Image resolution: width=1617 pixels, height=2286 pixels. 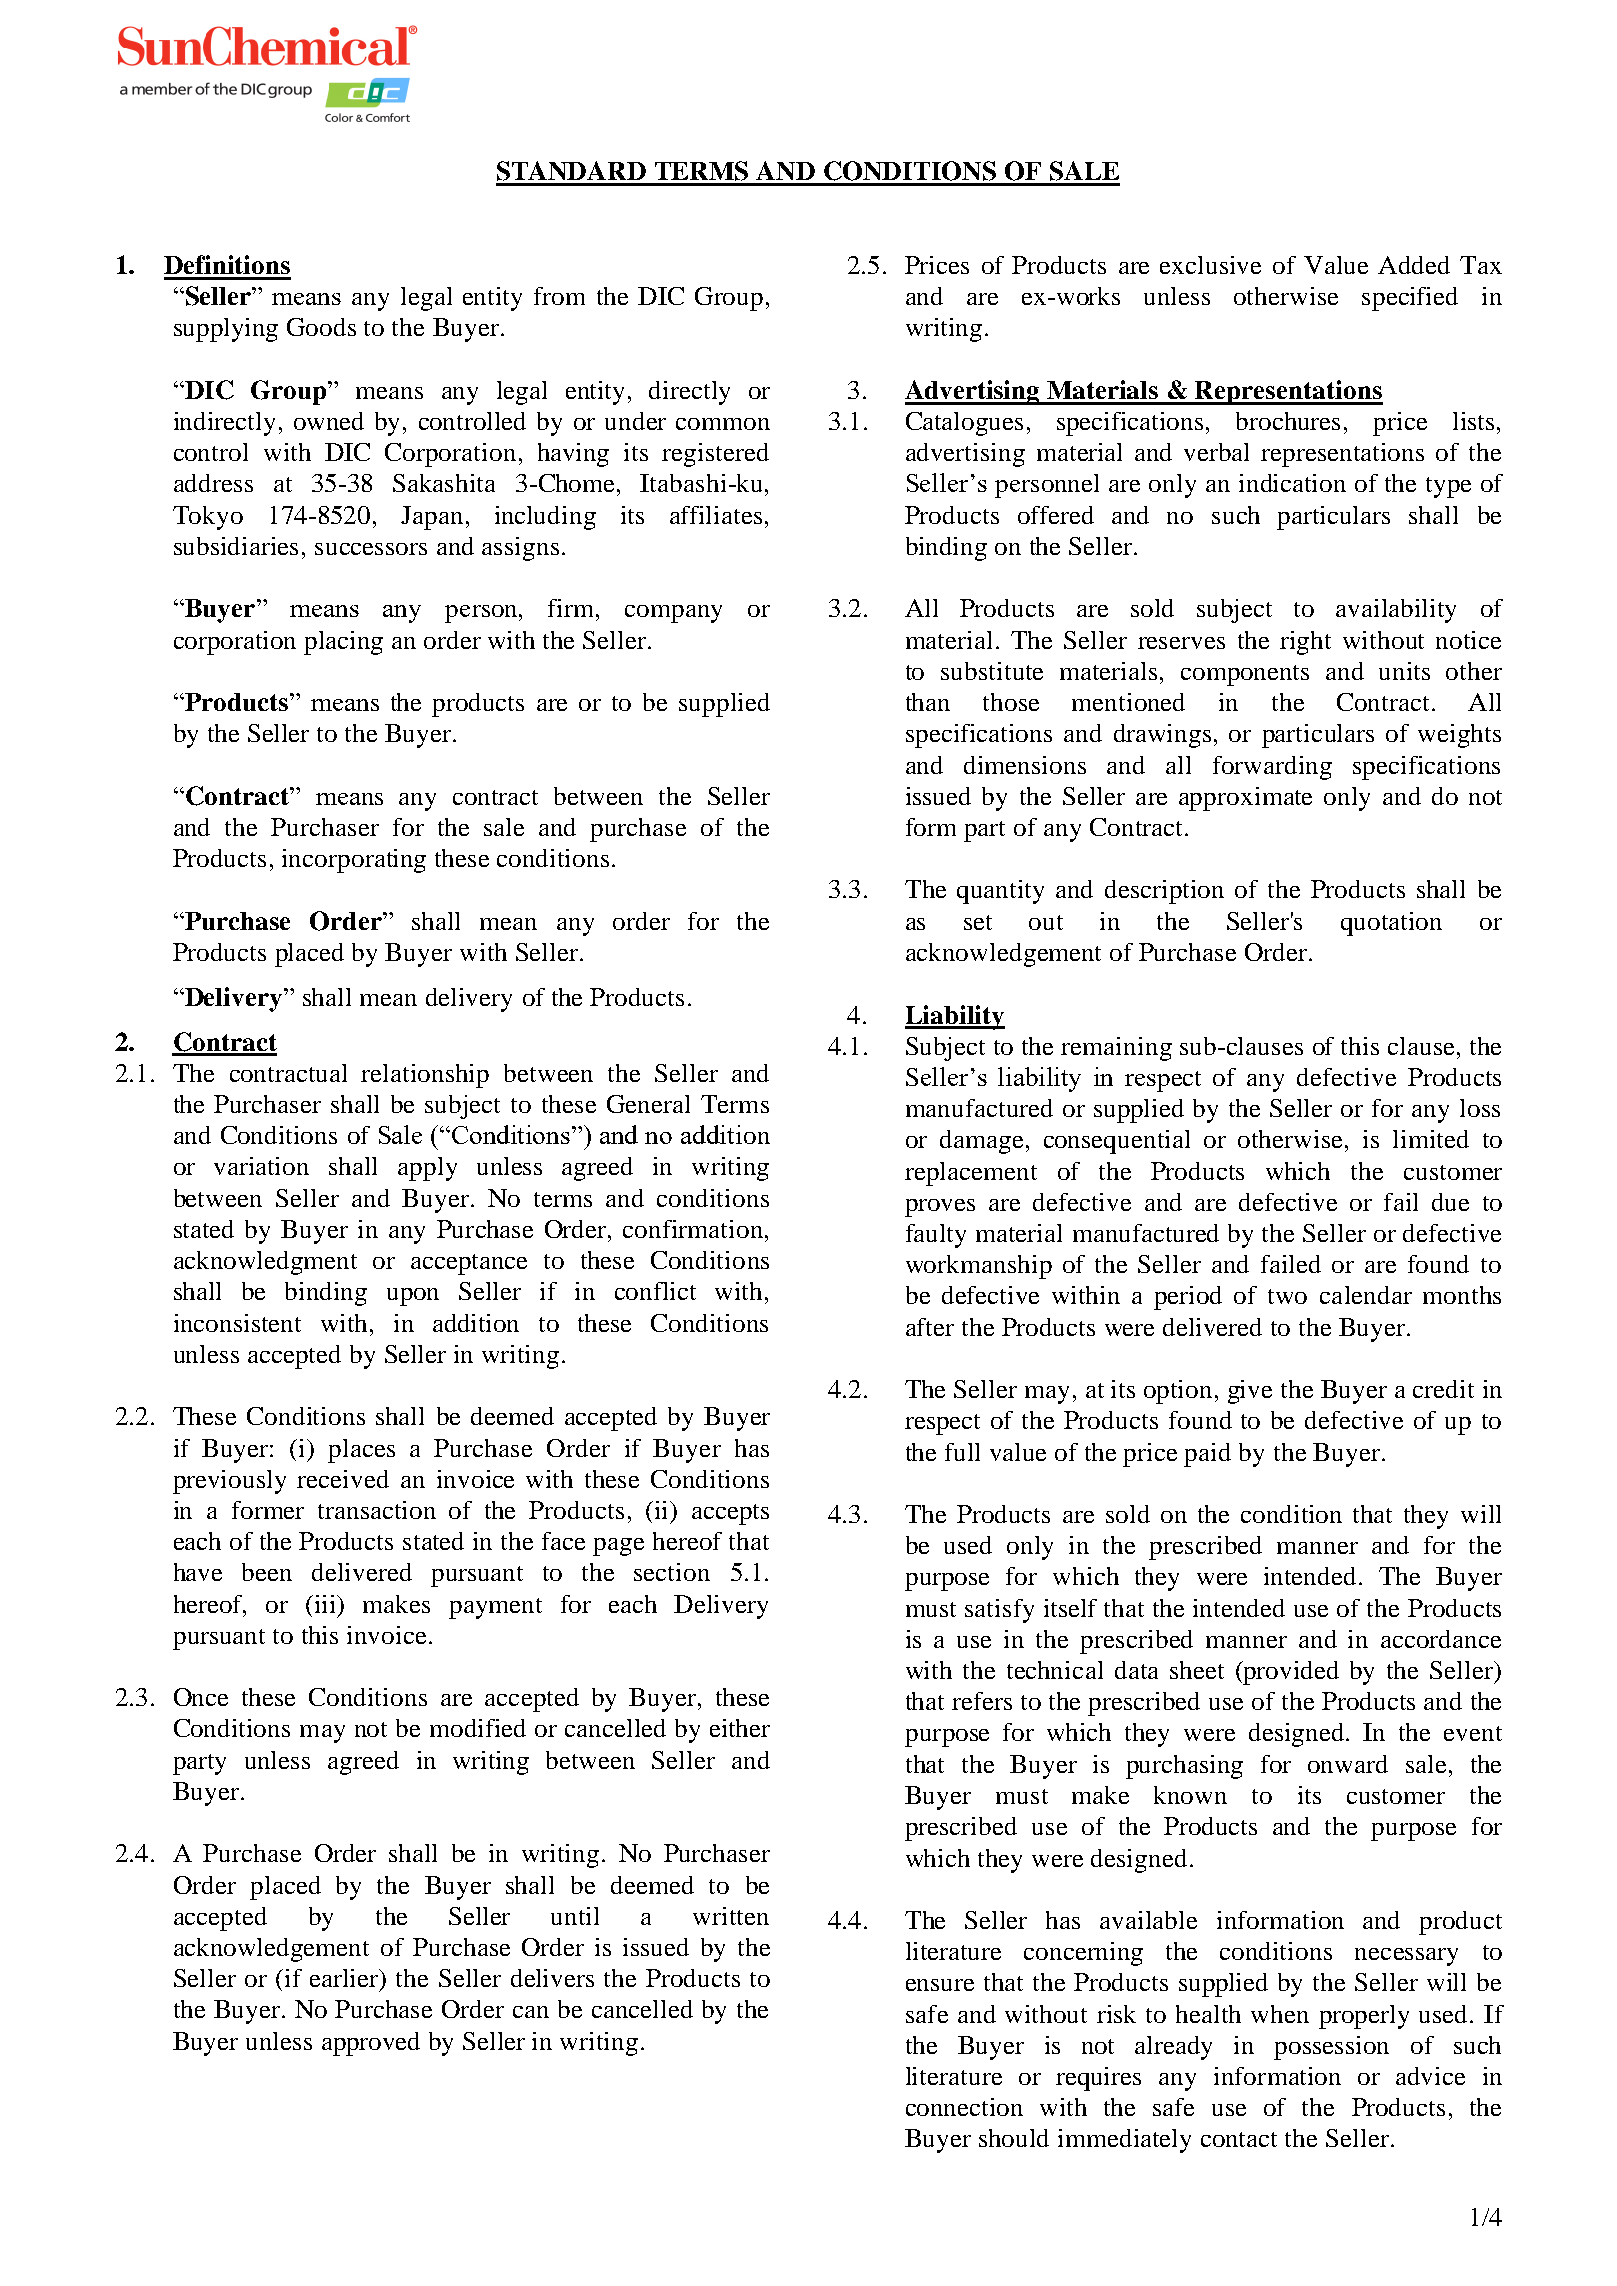 What do you see at coordinates (321, 327) in the screenshot?
I see `Goods` at bounding box center [321, 327].
